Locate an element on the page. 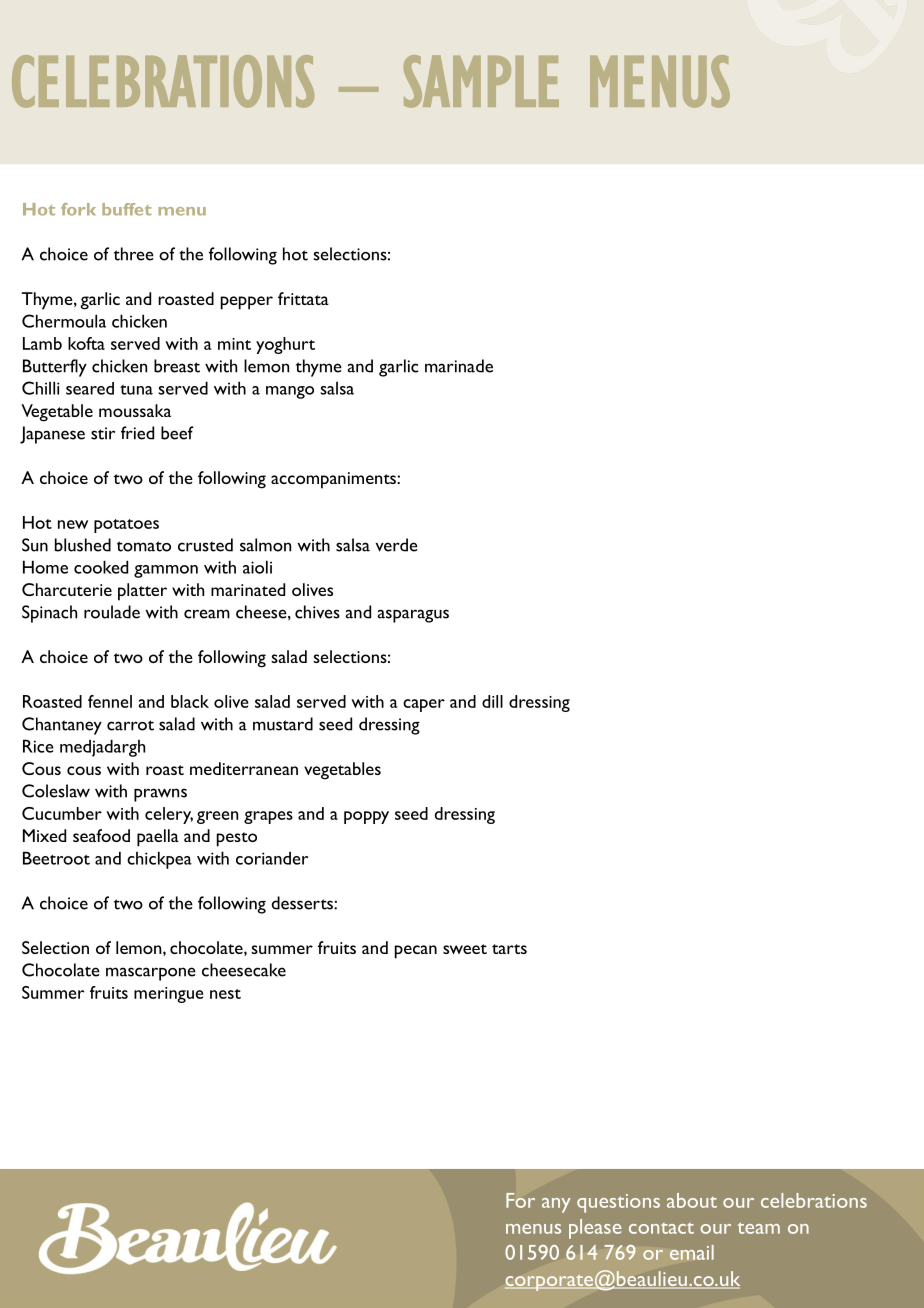 This document has height=1308, width=924. black is located at coordinates (190, 701).
